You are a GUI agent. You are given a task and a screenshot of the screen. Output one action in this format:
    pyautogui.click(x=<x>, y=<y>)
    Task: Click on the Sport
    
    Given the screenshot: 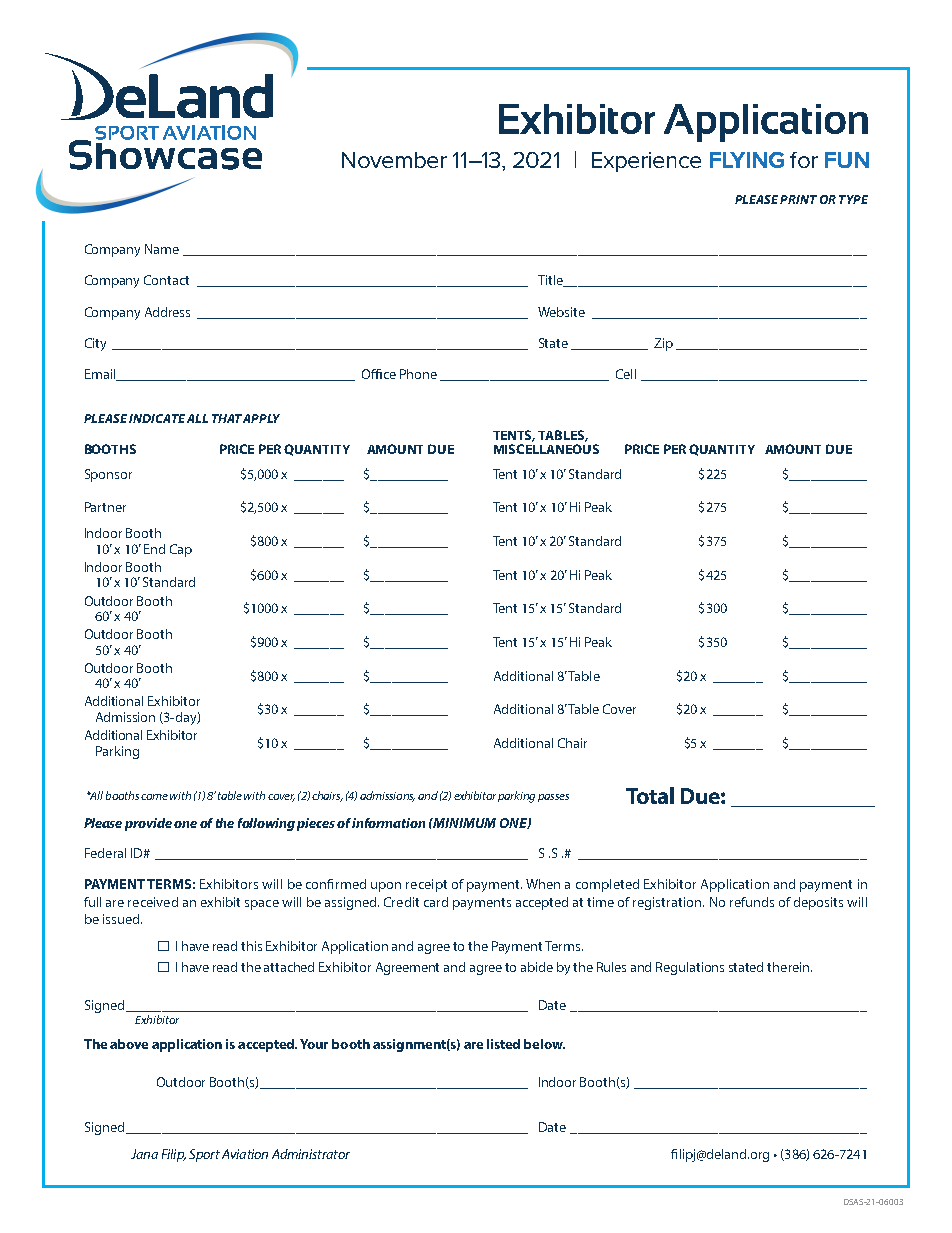 What is the action you would take?
    pyautogui.click(x=204, y=1155)
